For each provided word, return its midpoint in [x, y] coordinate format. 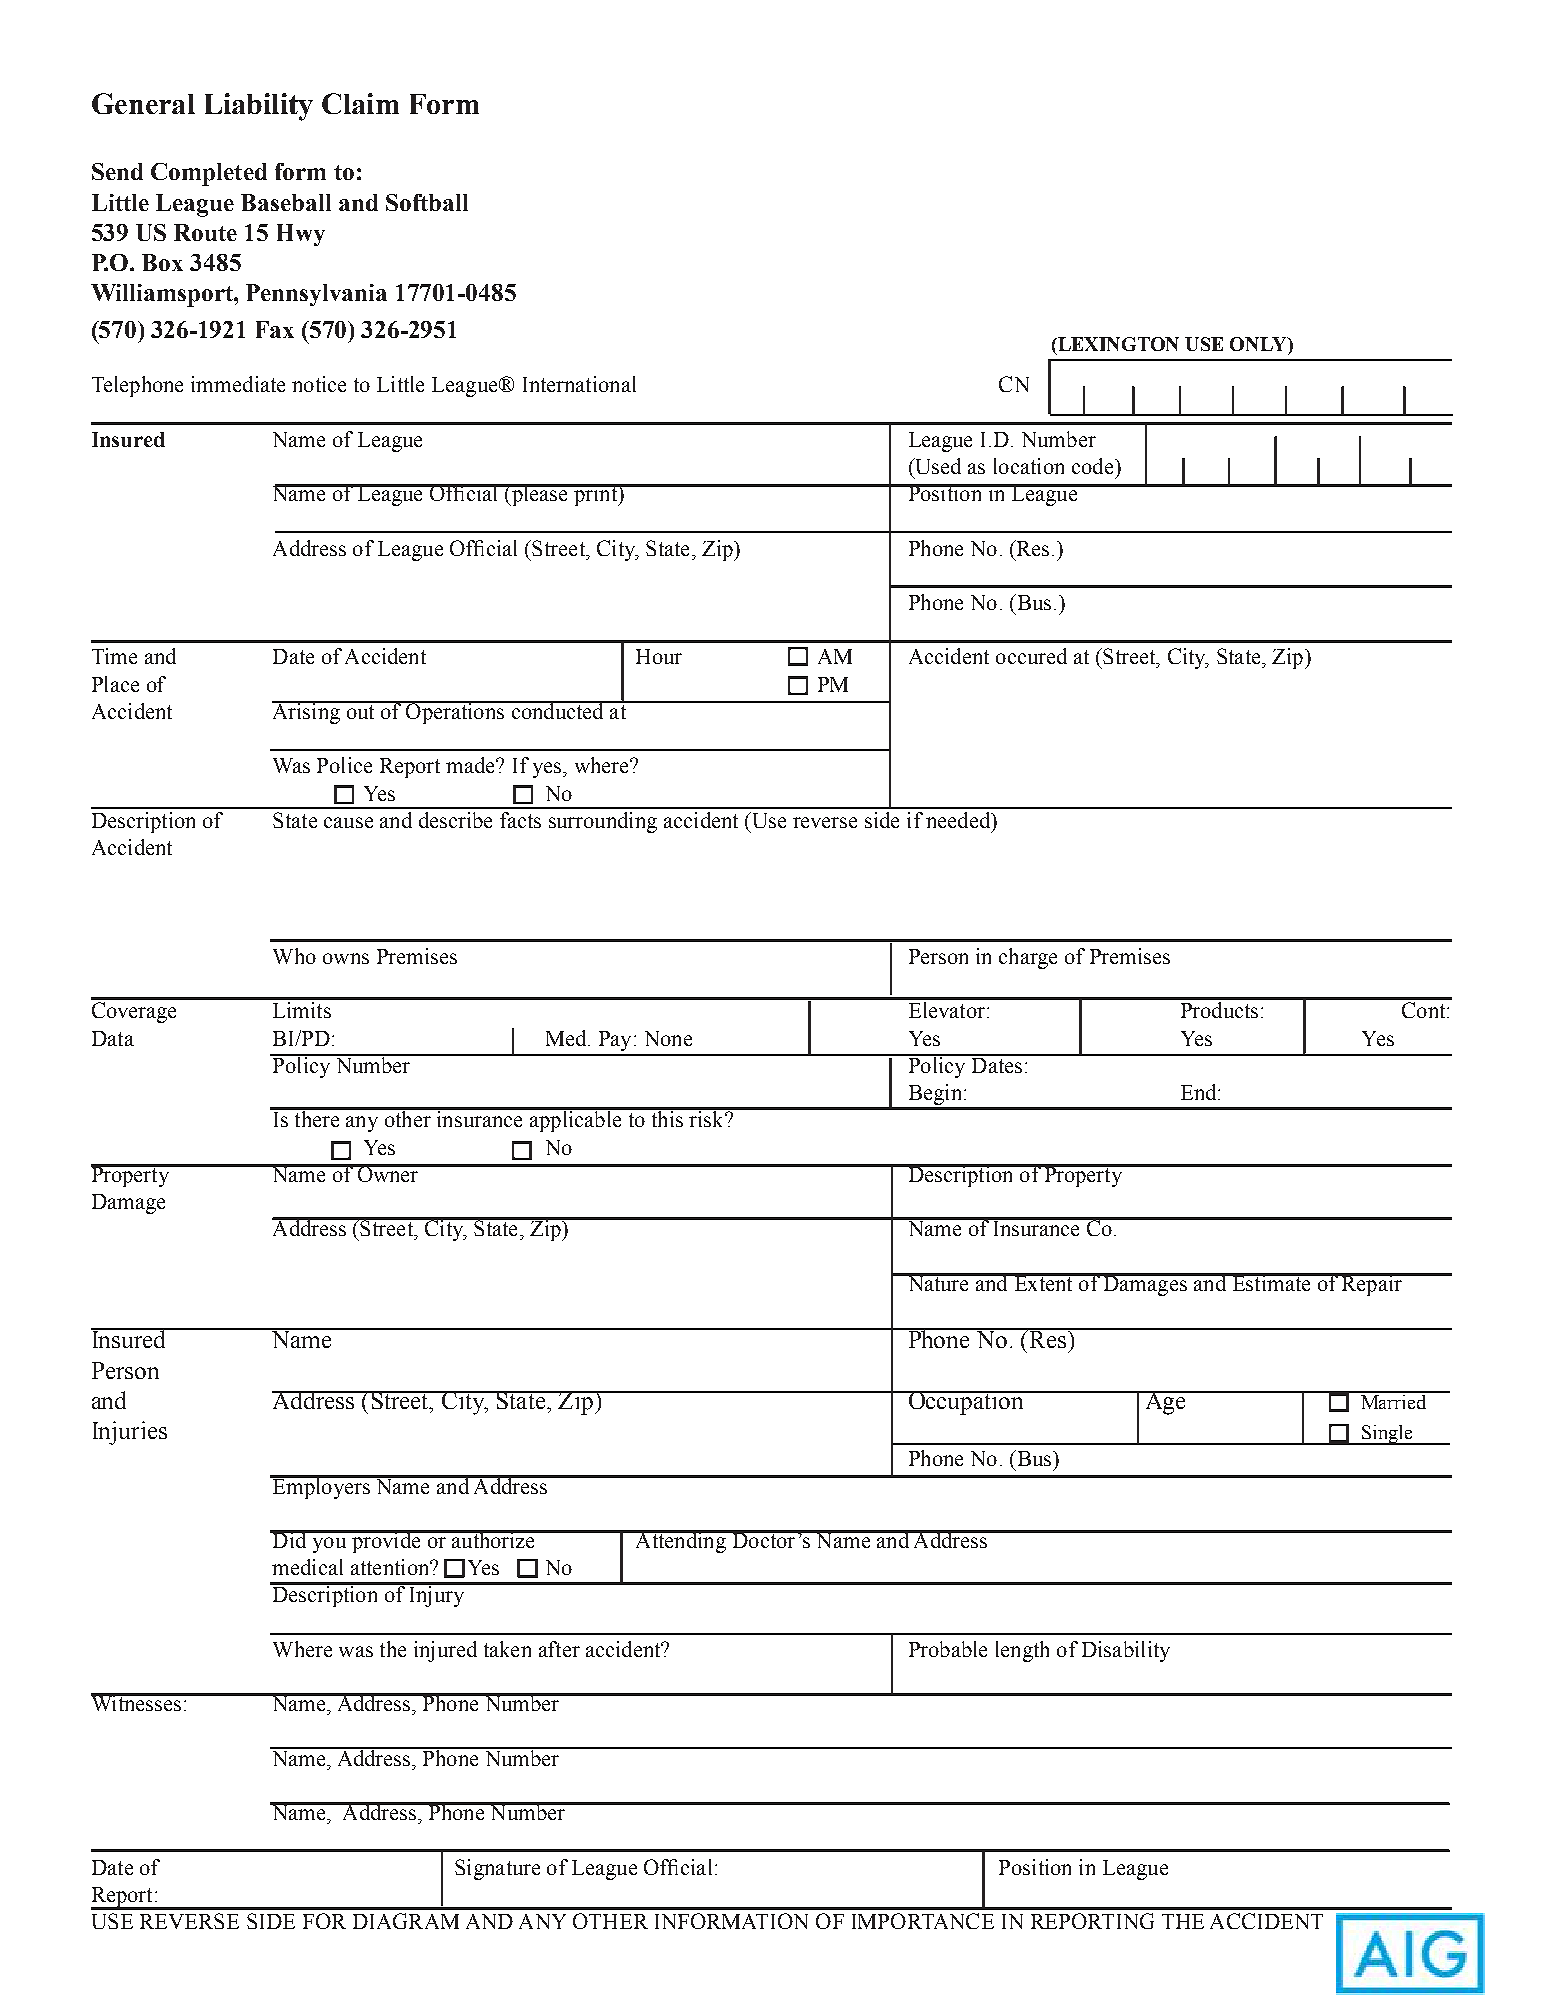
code [1094, 466]
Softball [427, 202]
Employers [321, 1487]
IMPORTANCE [923, 1921]
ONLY [1259, 344]
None [668, 1038]
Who [294, 956]
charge [1028, 958]
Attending [680, 1541]
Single [1387, 1435]
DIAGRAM [406, 1921]
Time [114, 656]
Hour [659, 656]
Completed [209, 174]
